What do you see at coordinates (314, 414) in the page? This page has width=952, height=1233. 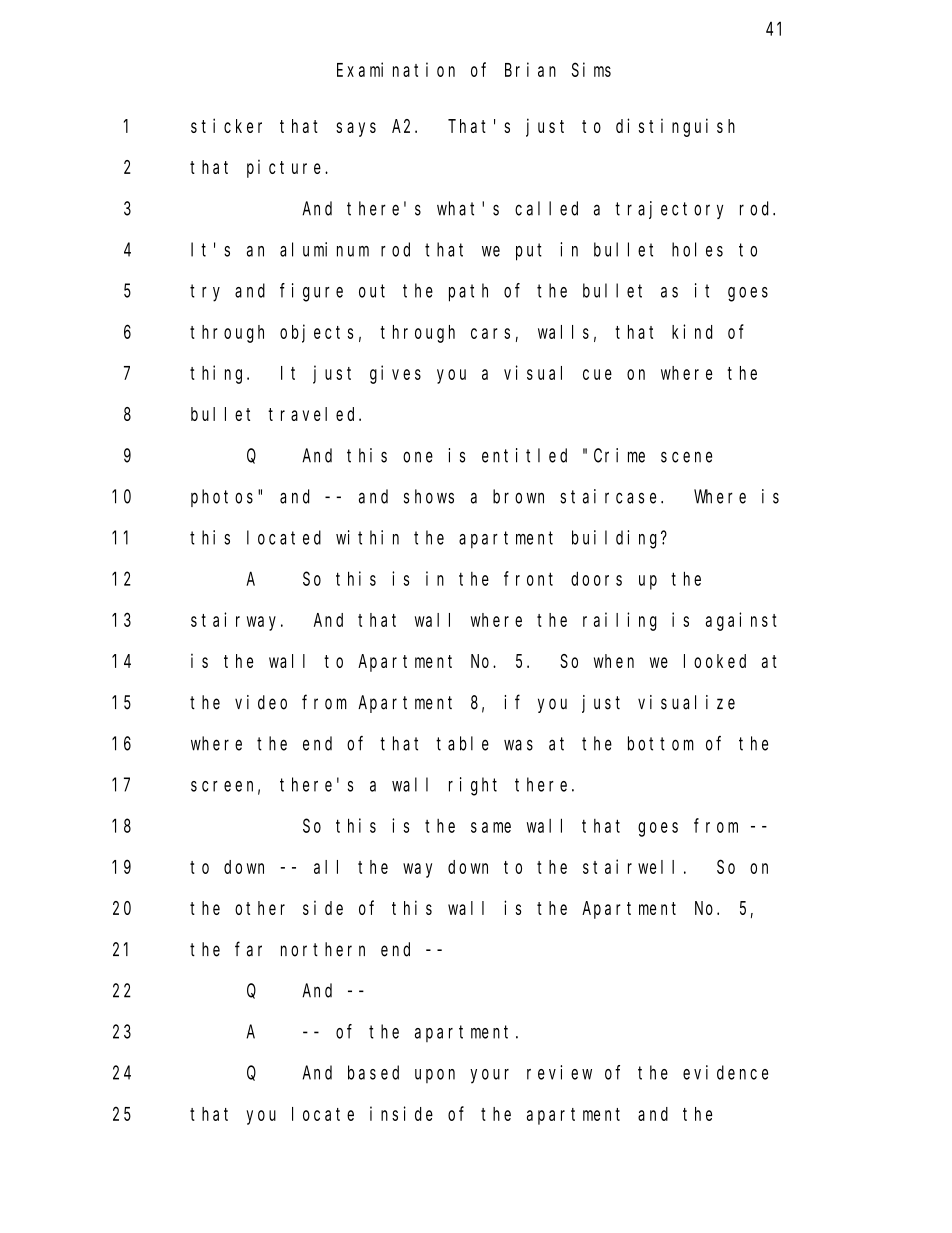 I see `traveled` at bounding box center [314, 414].
